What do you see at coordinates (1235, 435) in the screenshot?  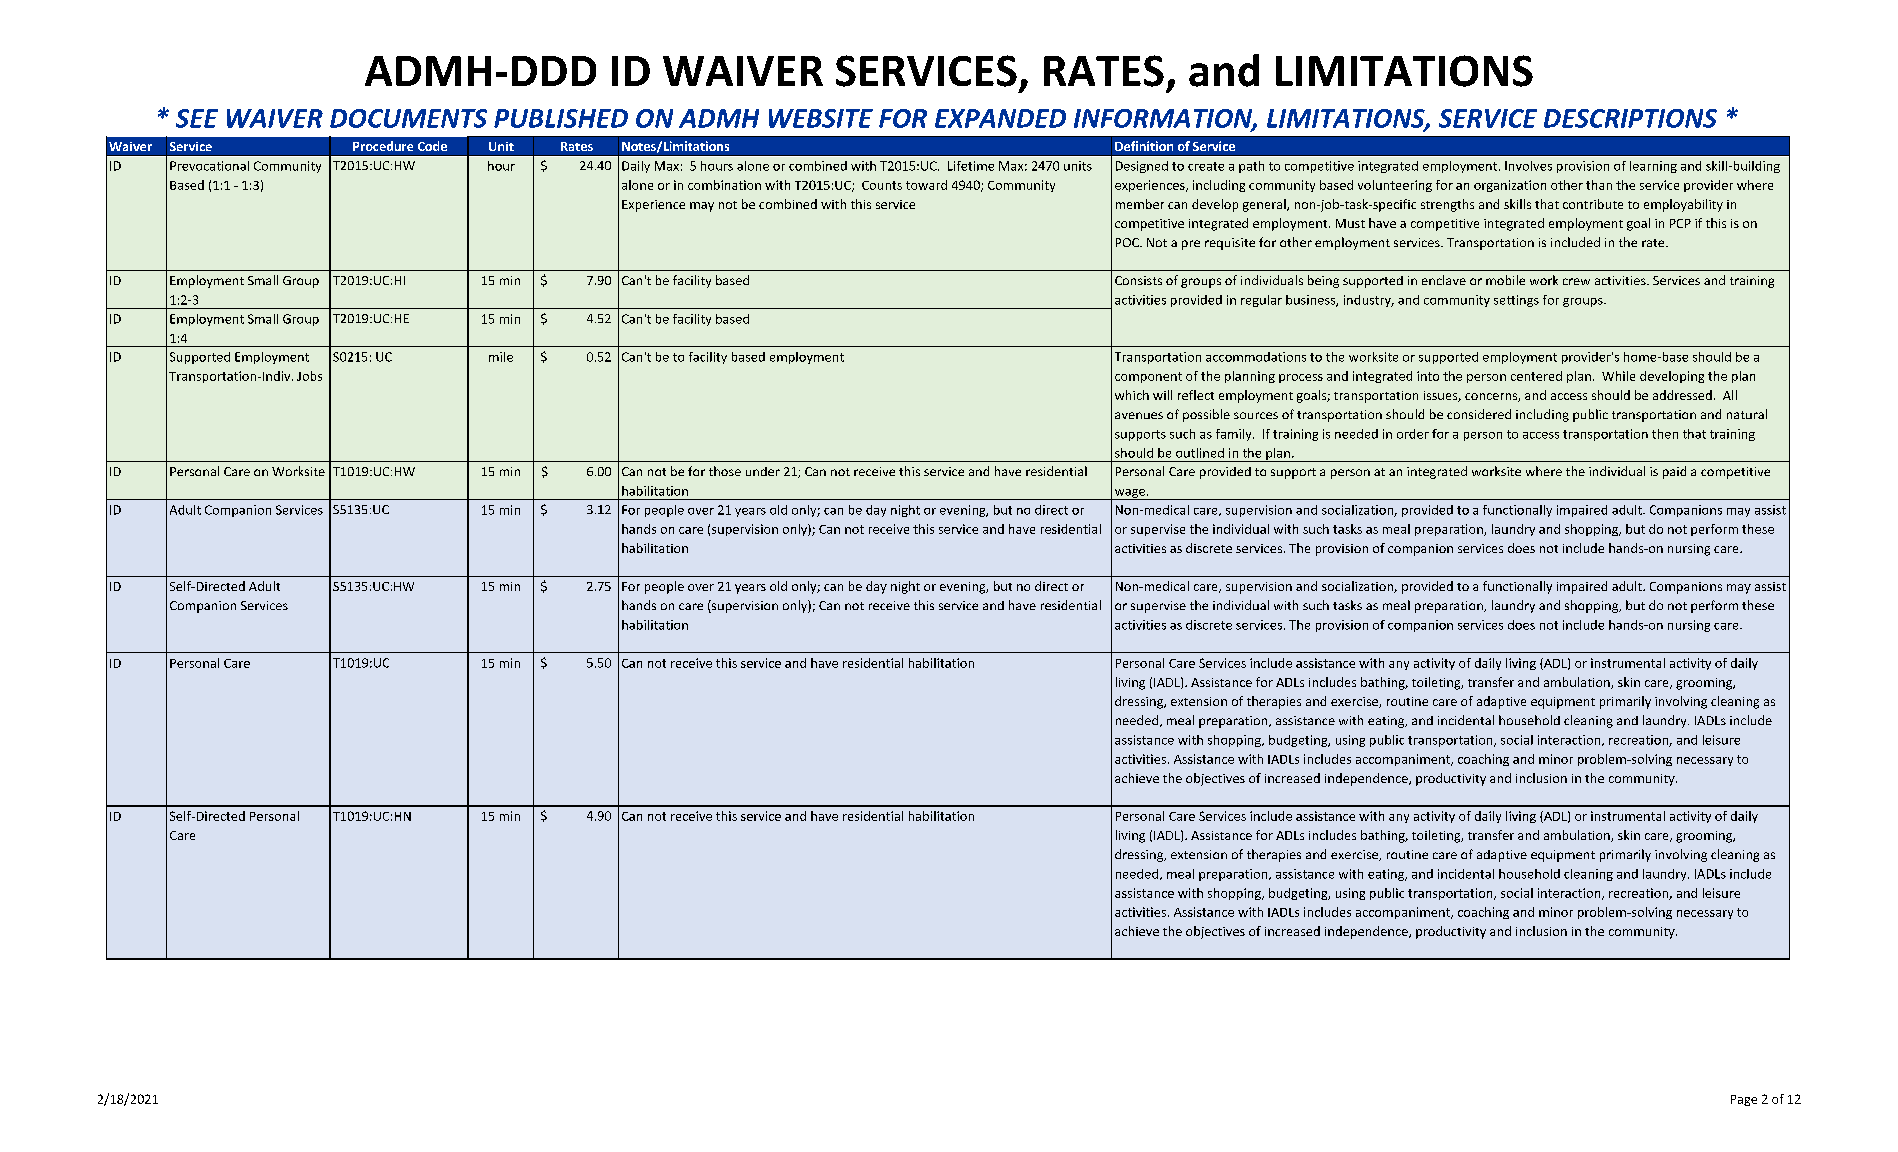 I see `family` at bounding box center [1235, 435].
